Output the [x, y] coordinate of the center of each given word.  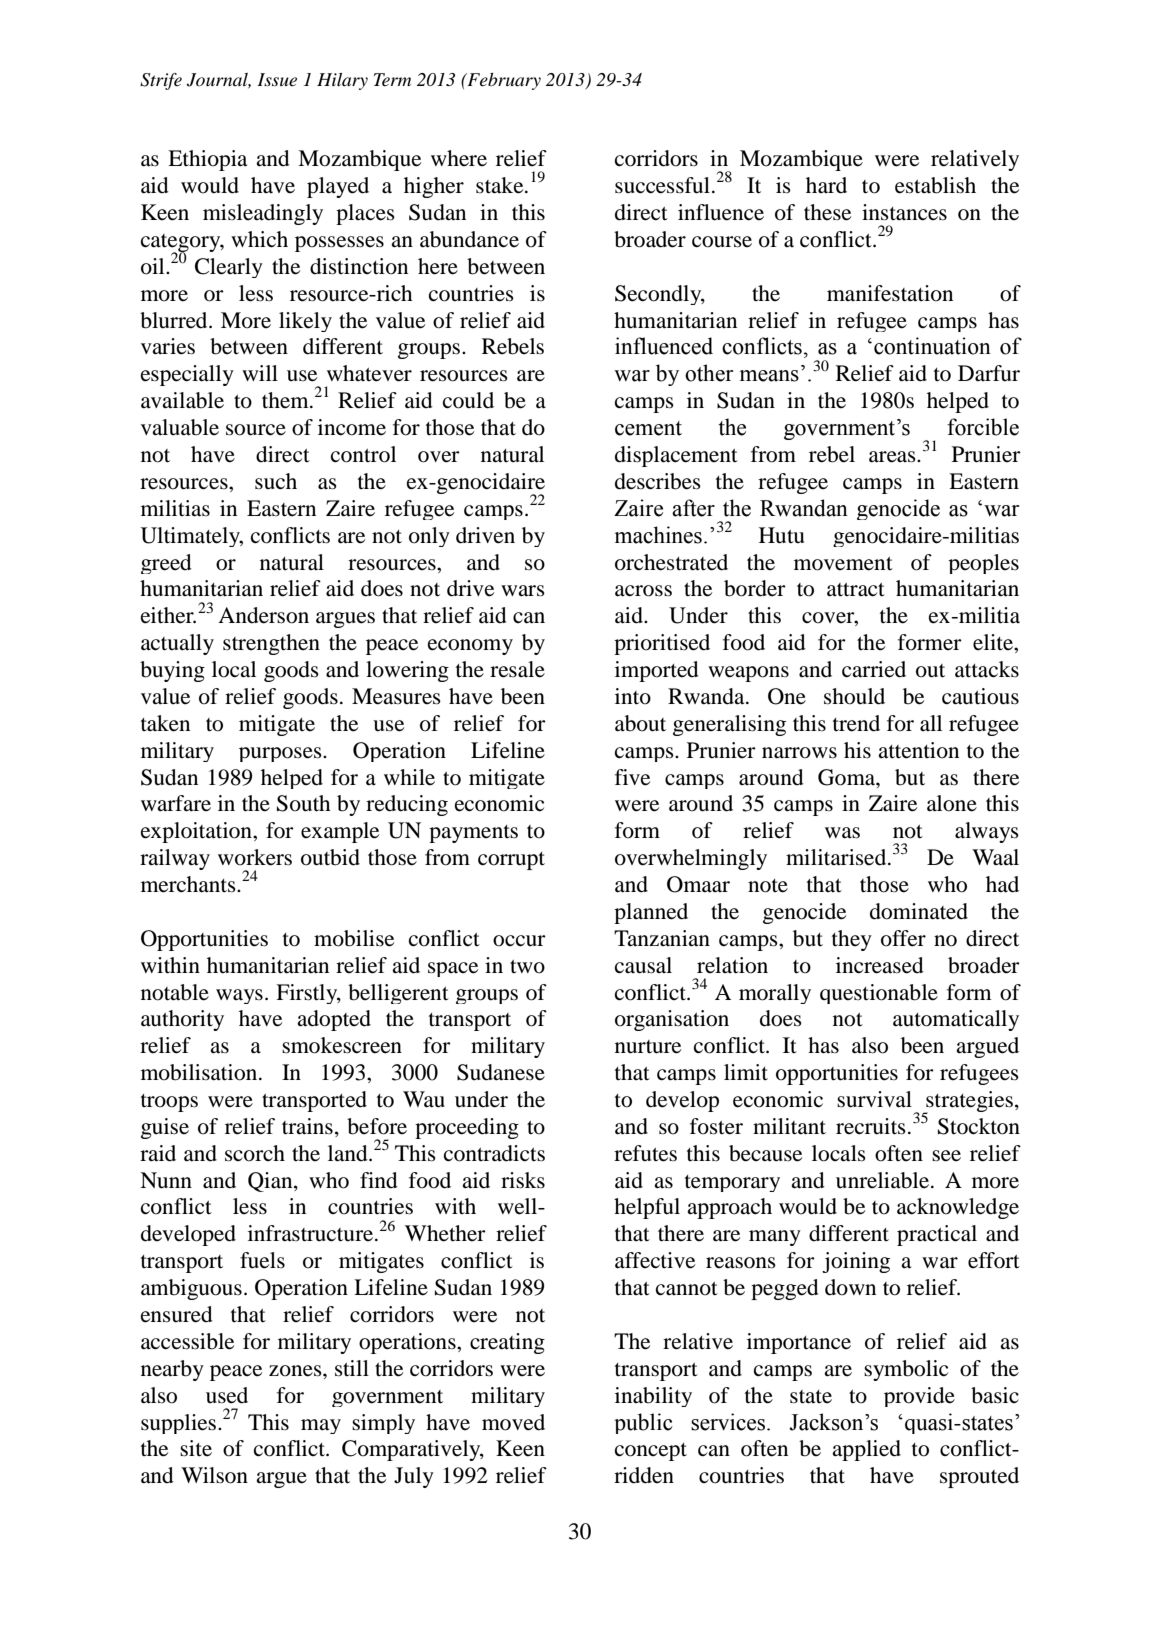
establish [935, 185]
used [227, 1395]
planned [651, 913]
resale [517, 669]
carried [874, 669]
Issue [277, 79]
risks [523, 1180]
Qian [271, 1182]
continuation [932, 346]
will [260, 373]
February [503, 81]
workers [255, 857]
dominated [919, 911]
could [468, 400]
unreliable [882, 1180]
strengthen [271, 644]
